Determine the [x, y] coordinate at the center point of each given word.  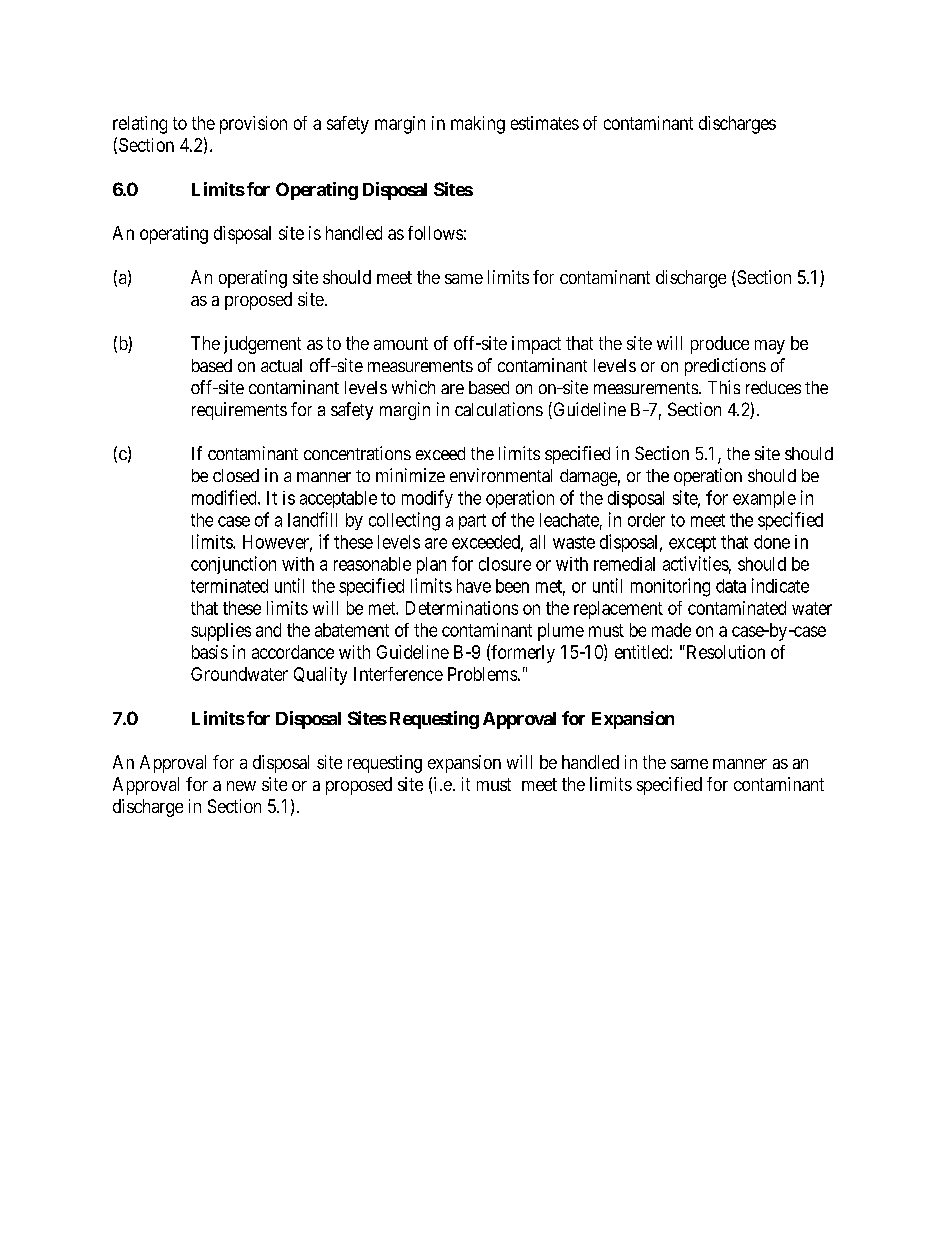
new [241, 786]
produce [720, 345]
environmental [501, 475]
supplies [221, 632]
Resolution [724, 652]
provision [253, 125]
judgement [262, 345]
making [478, 125]
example [764, 499]
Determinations [462, 608]
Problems [482, 674]
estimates [545, 123]
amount [401, 343]
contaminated [737, 608]
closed [236, 475]
